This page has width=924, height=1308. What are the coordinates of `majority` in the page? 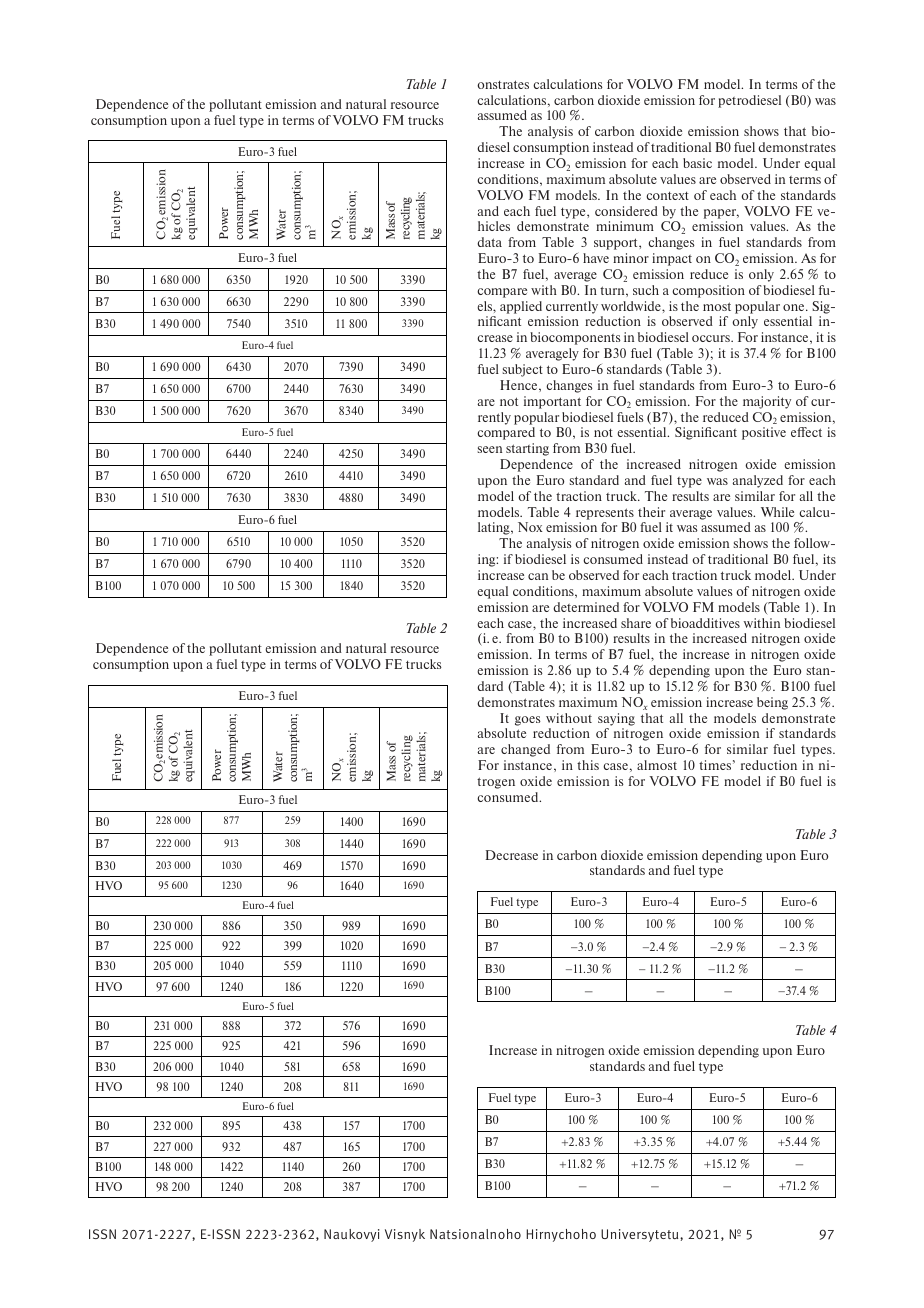 It's located at (767, 402).
